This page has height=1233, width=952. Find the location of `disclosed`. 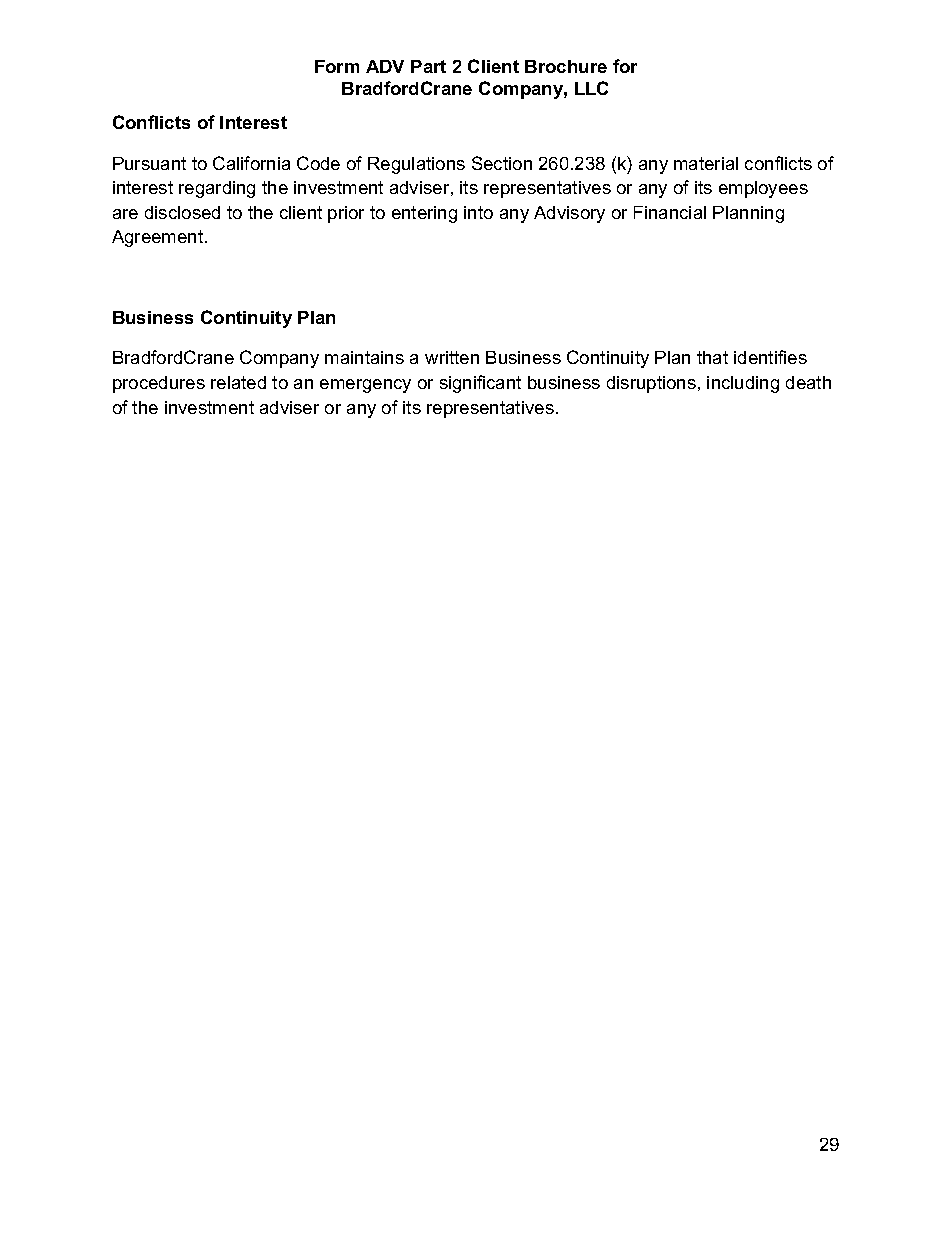

disclosed is located at coordinates (182, 212).
